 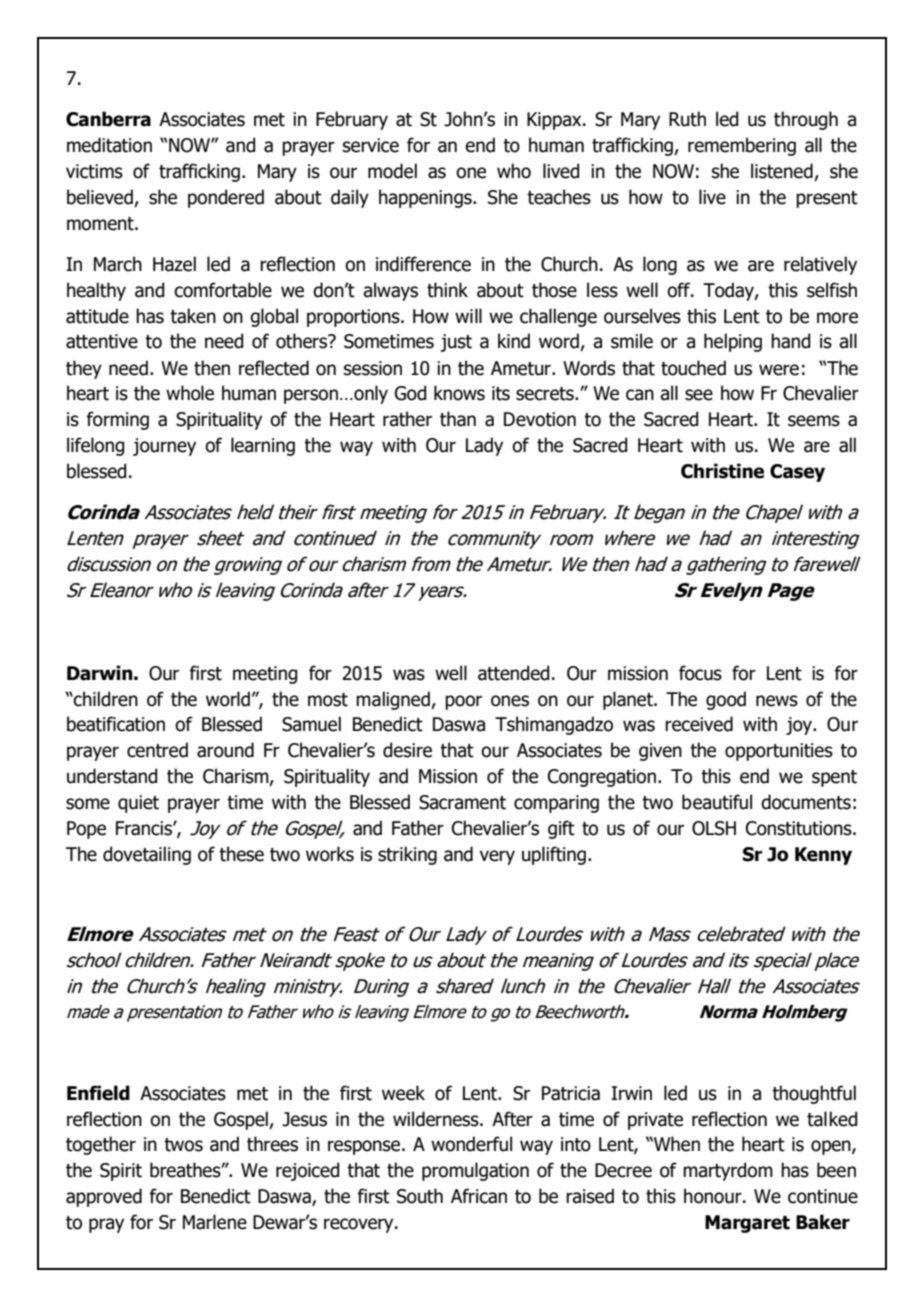 What do you see at coordinates (728, 1171) in the page?
I see `martyrdom` at bounding box center [728, 1171].
